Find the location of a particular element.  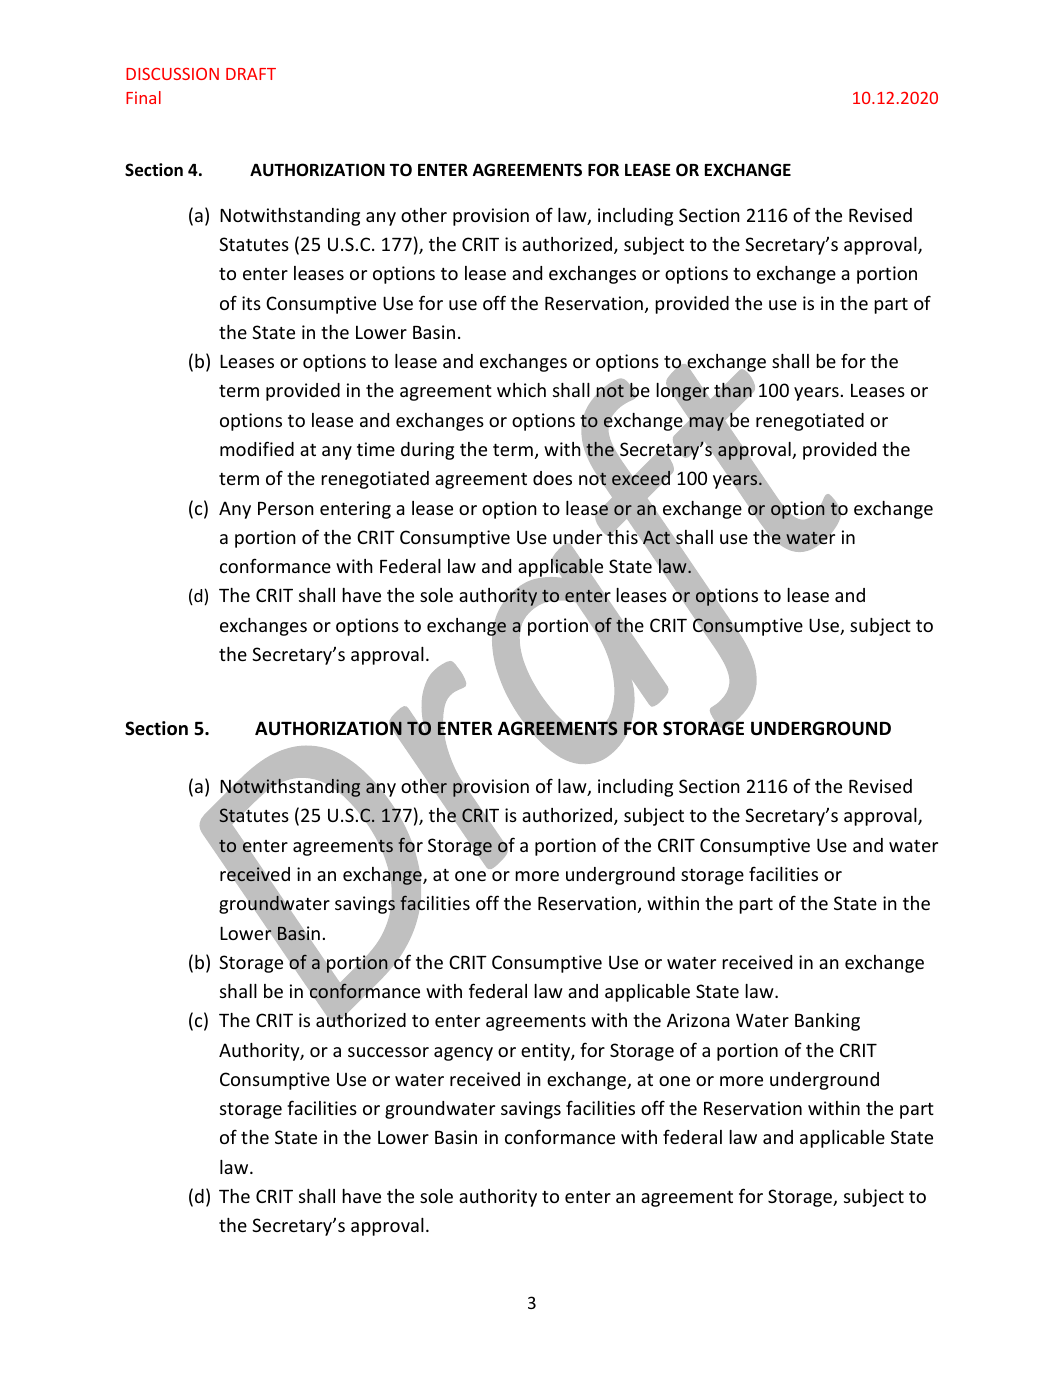

agency is located at coordinates (463, 1054).
